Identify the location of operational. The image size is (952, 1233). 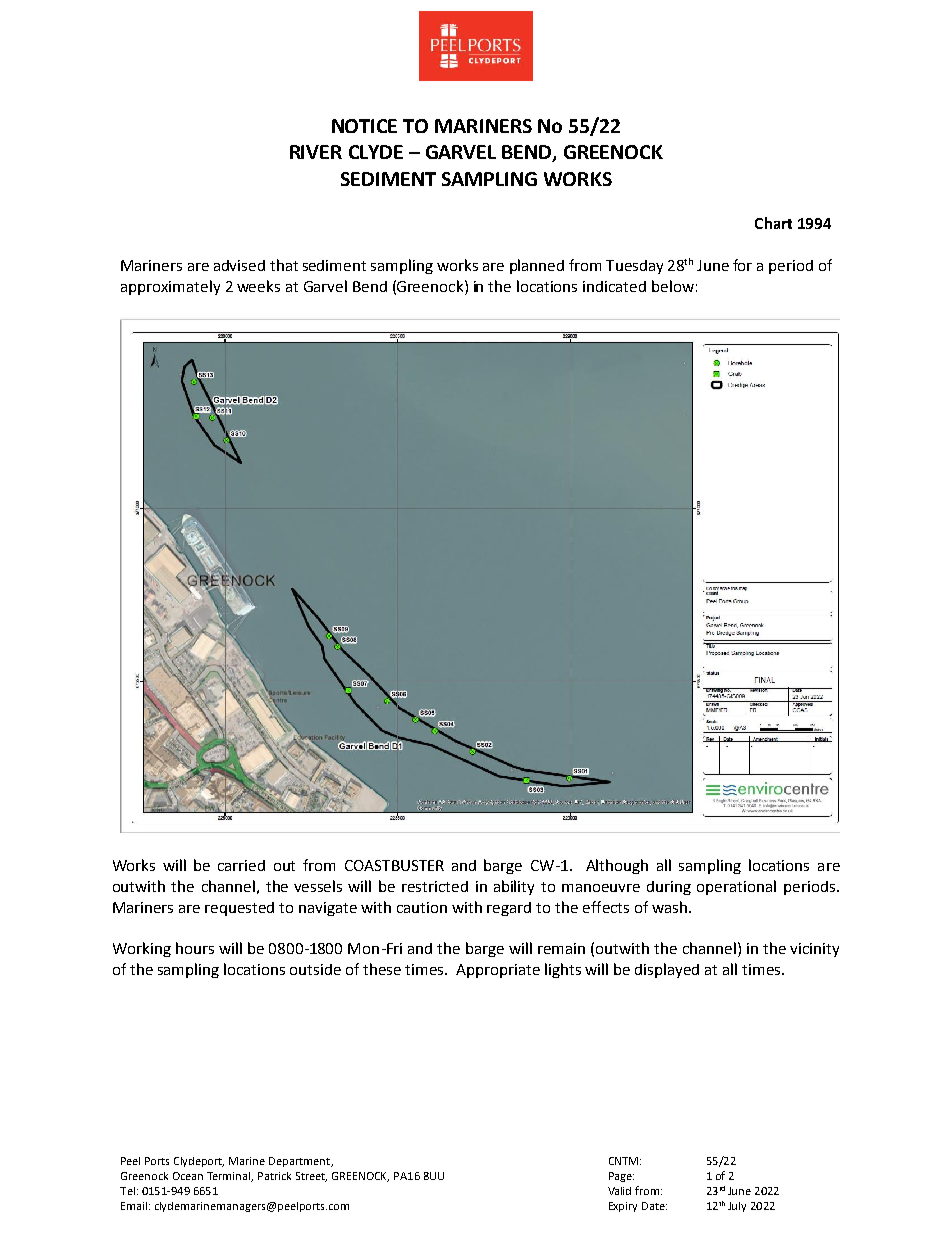
(736, 887).
